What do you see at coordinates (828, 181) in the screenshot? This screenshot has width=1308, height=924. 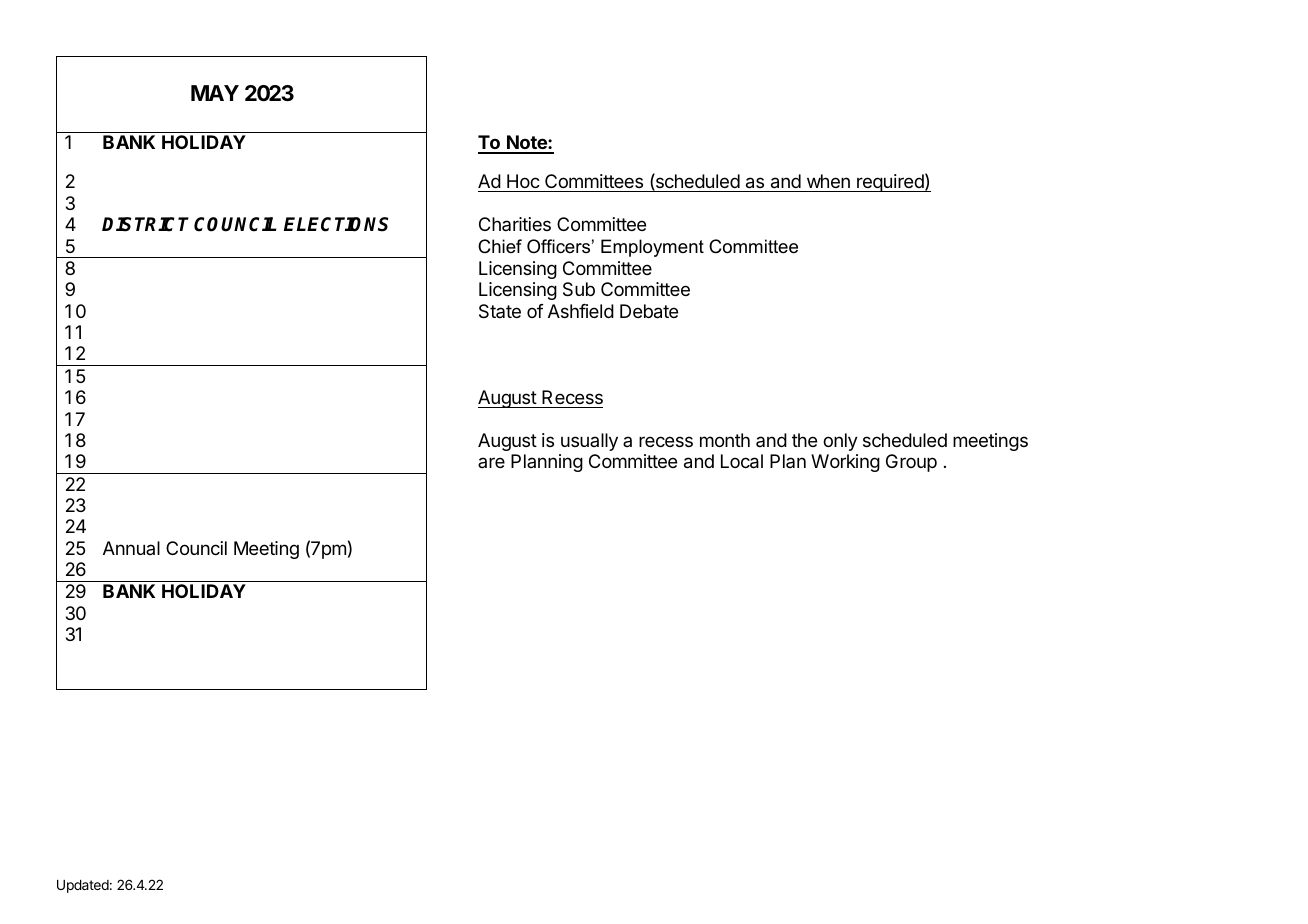 I see `when` at bounding box center [828, 181].
